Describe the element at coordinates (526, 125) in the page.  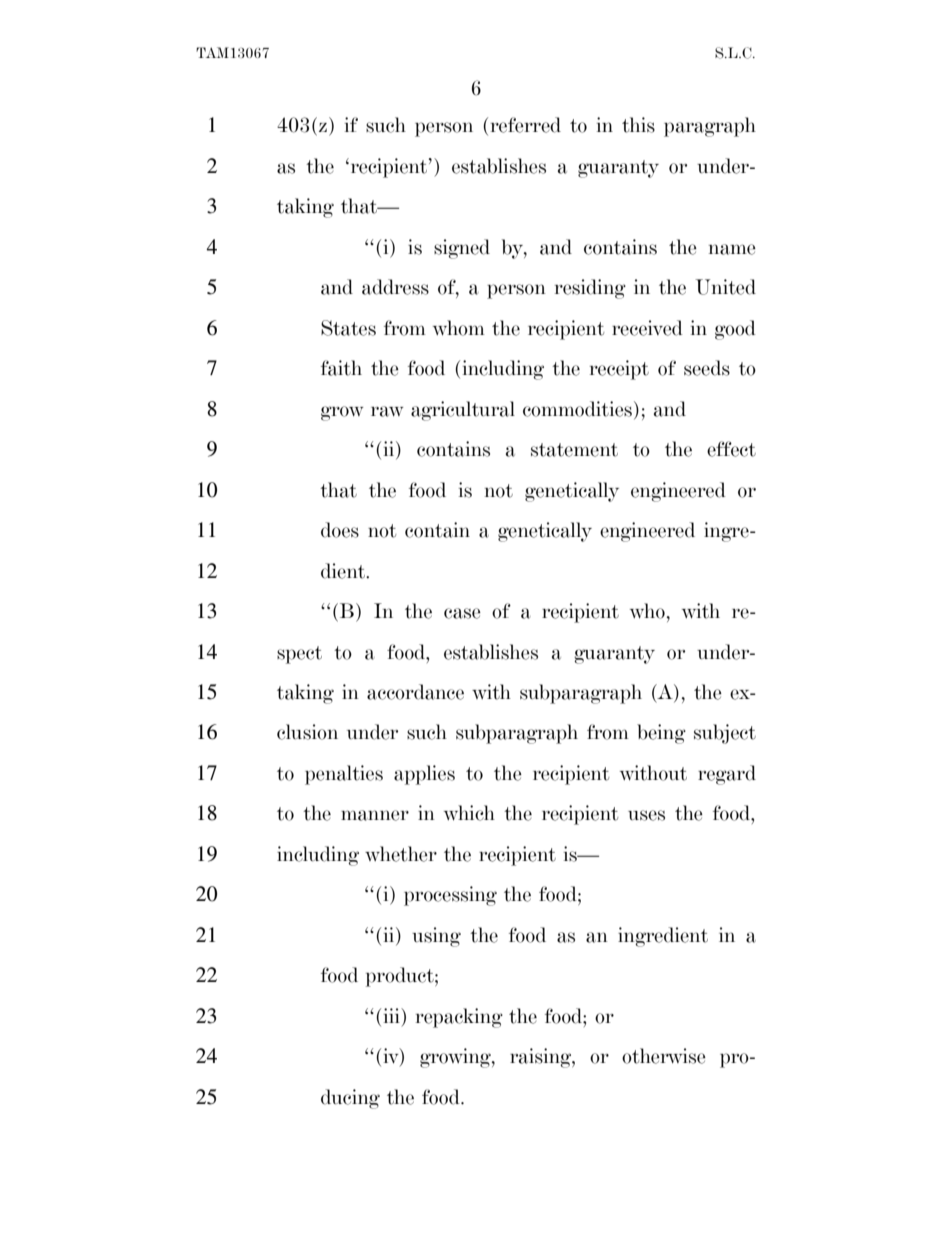
I see `referred` at that location.
